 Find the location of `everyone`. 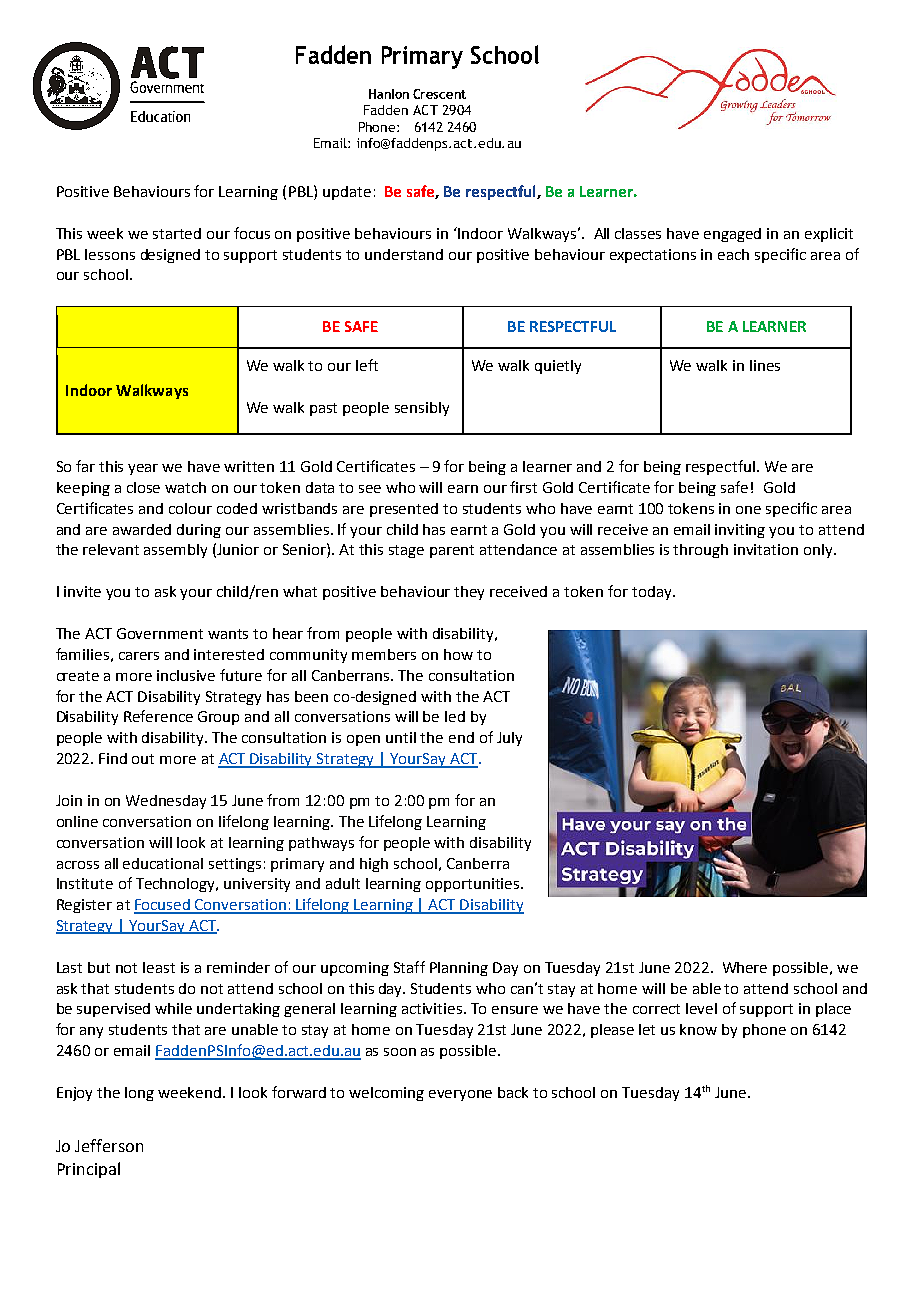

everyone is located at coordinates (460, 1095).
